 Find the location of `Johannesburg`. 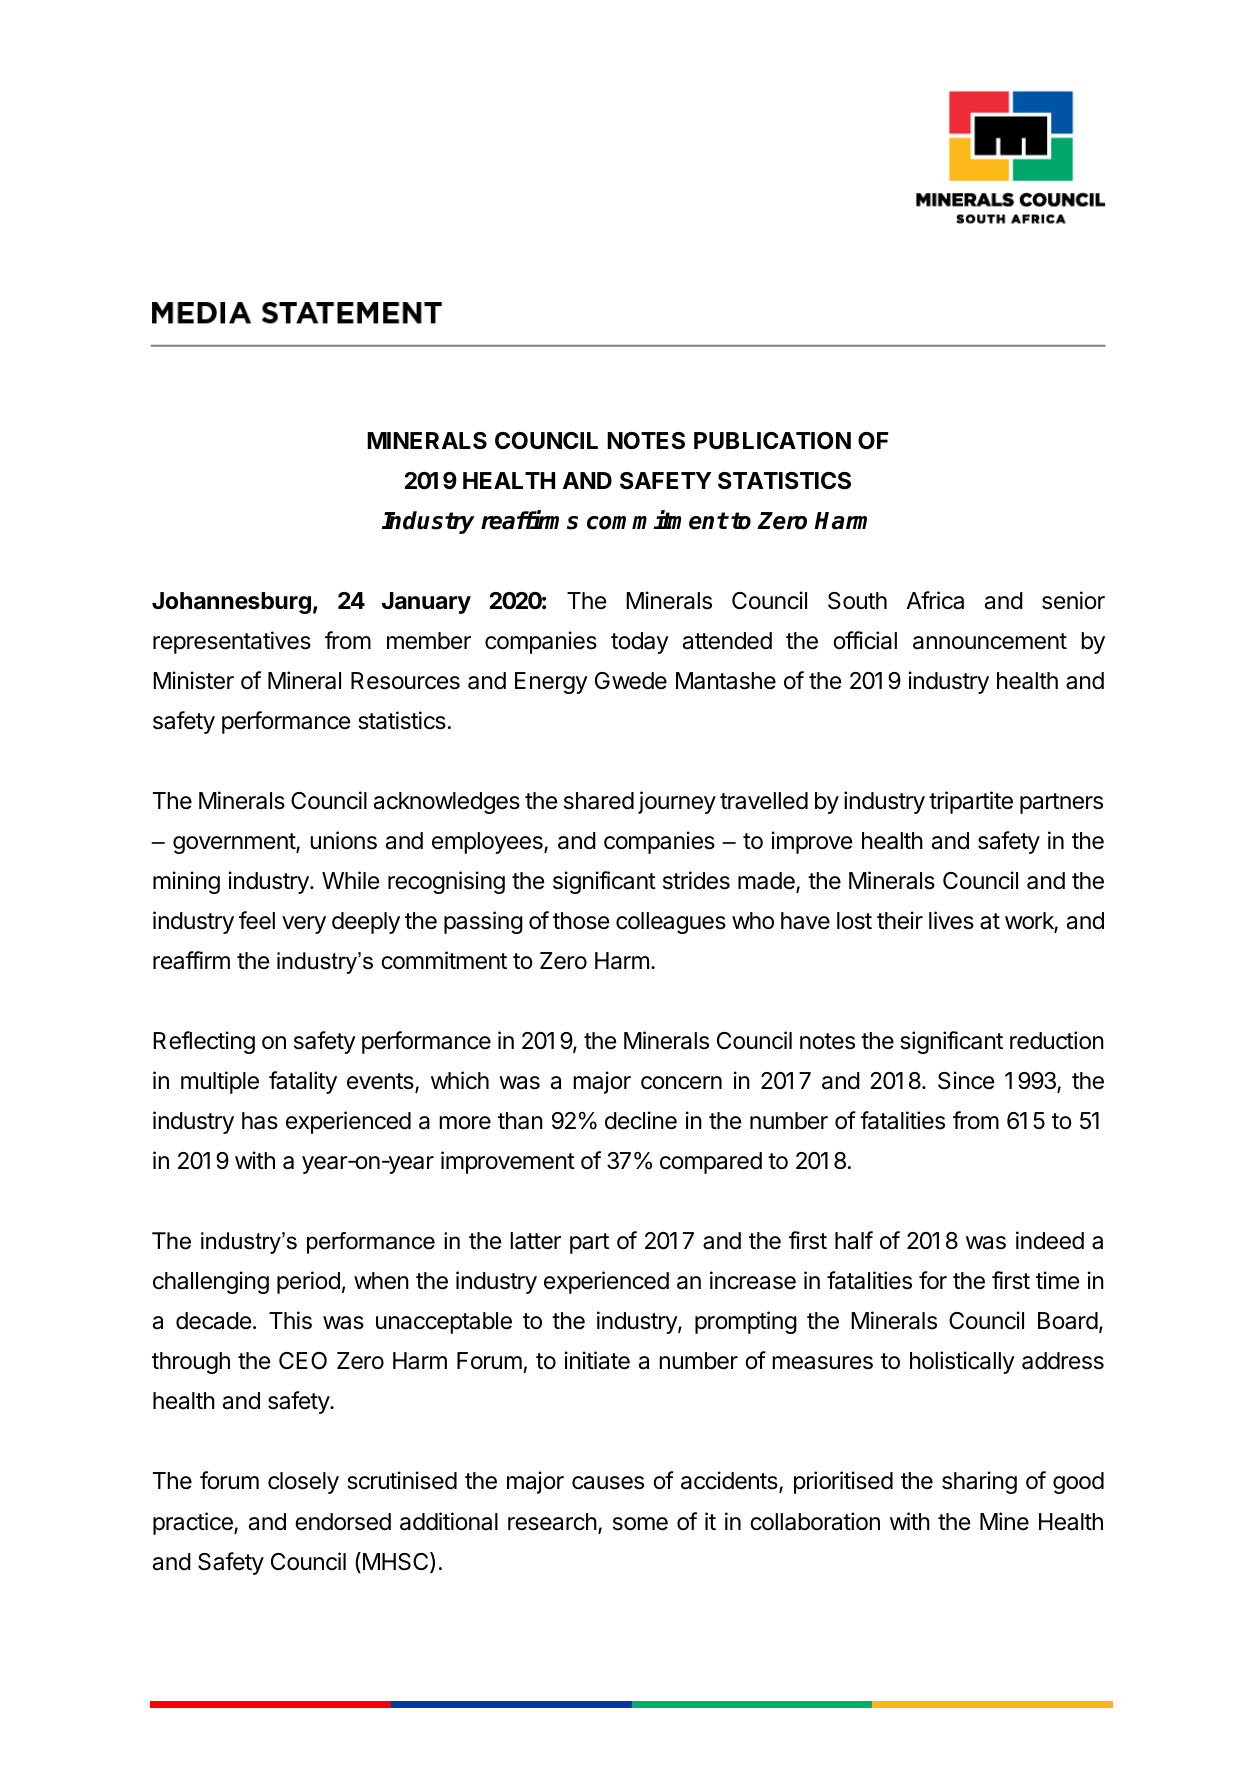

Johannesburg is located at coordinates (231, 603).
